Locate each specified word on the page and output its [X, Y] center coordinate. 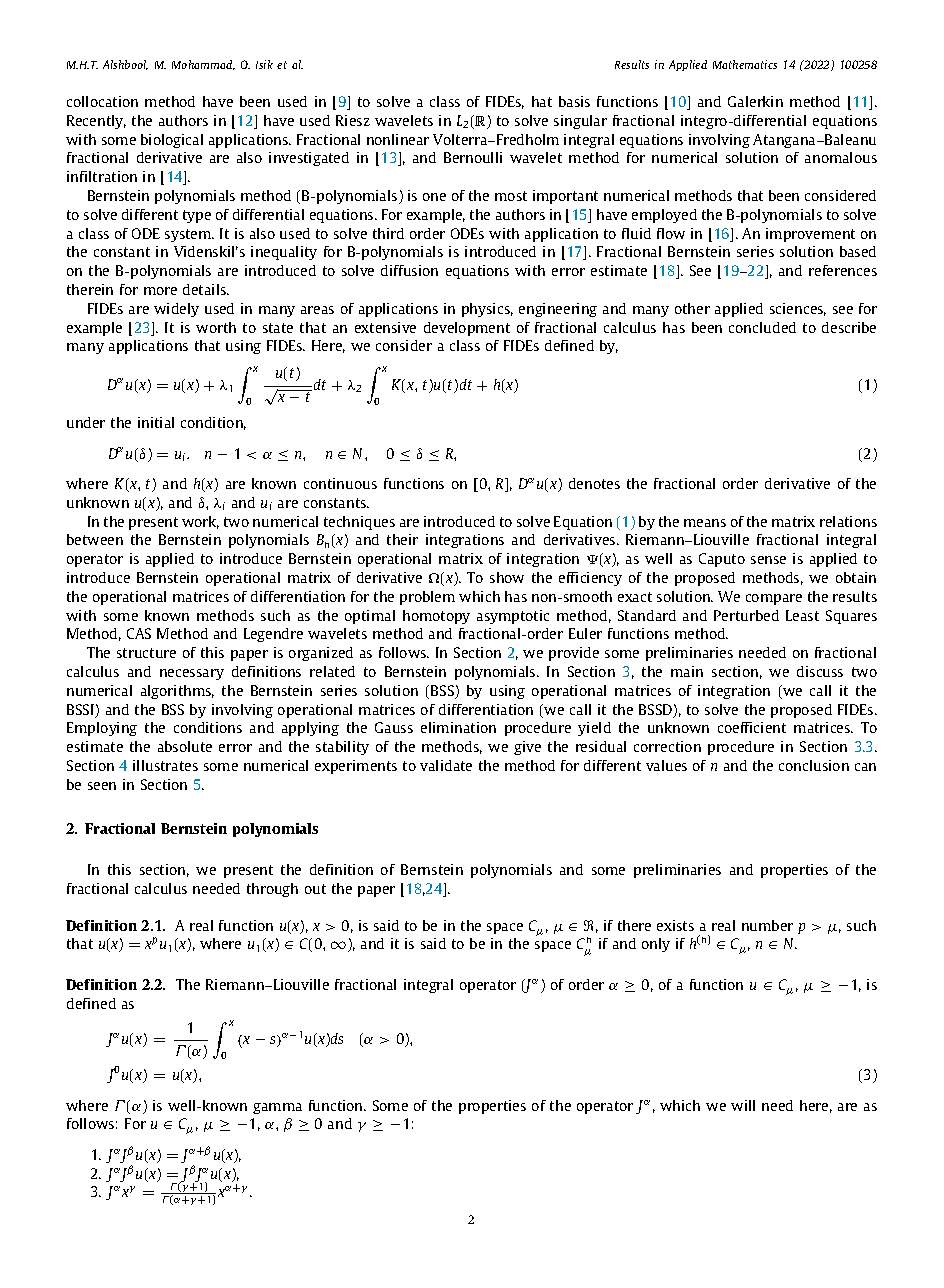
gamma [277, 1108]
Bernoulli [473, 157]
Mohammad [203, 65]
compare [774, 599]
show [507, 577]
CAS [139, 633]
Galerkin [755, 101]
